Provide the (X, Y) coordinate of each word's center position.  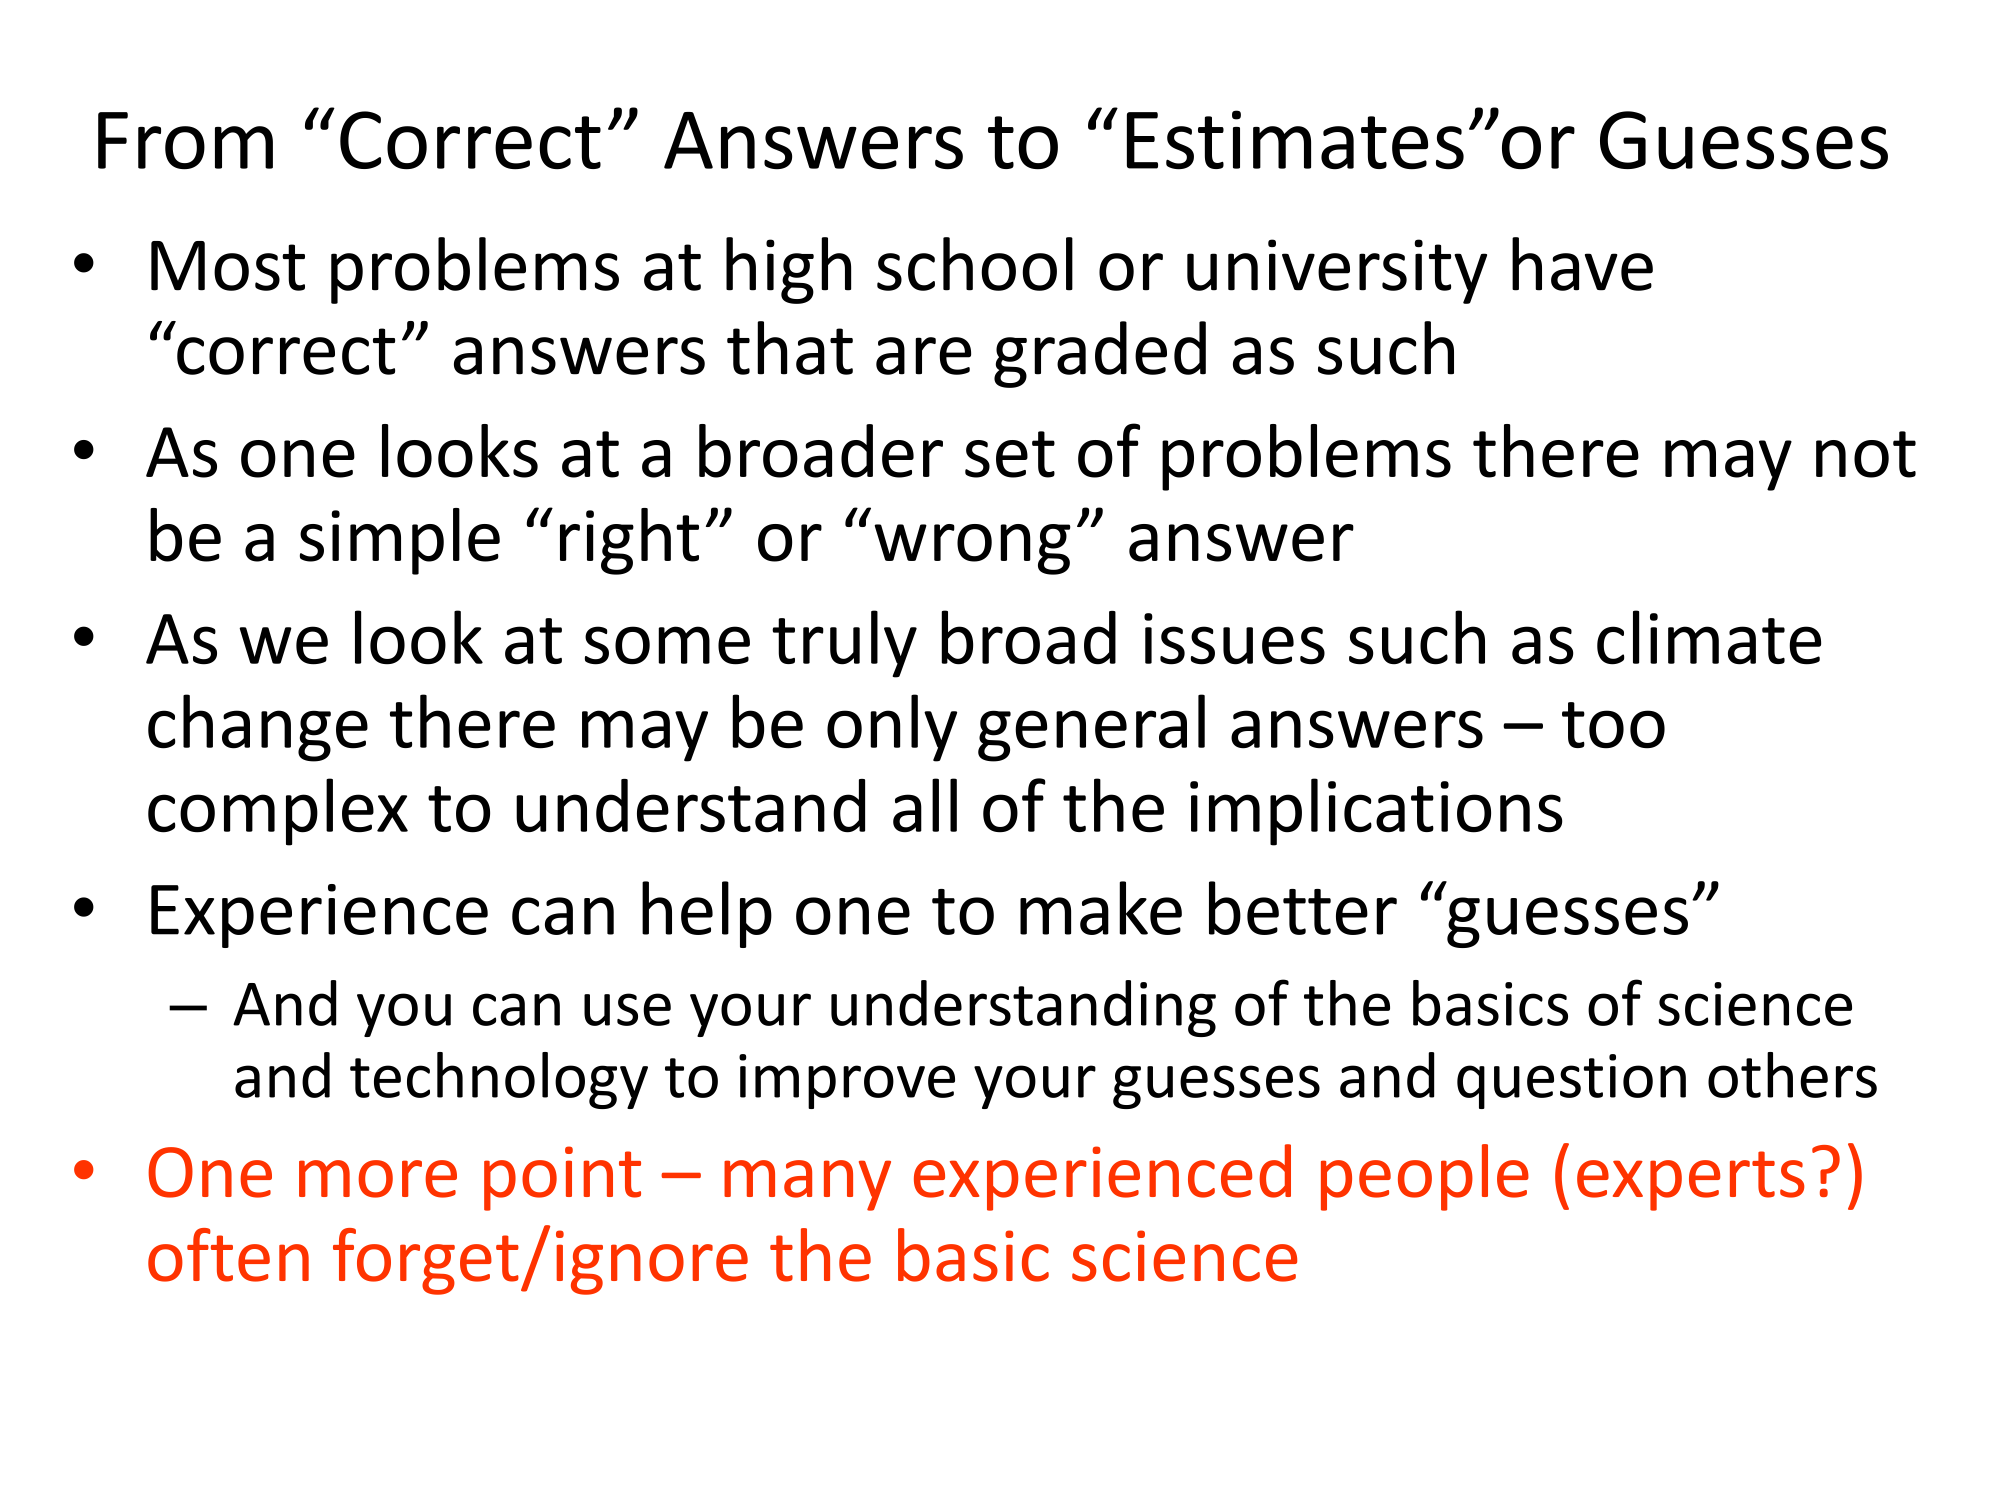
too (1613, 725)
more (378, 1179)
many (807, 1185)
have (1582, 264)
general (1091, 728)
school (975, 264)
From (185, 141)
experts (1691, 1181)
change (258, 728)
